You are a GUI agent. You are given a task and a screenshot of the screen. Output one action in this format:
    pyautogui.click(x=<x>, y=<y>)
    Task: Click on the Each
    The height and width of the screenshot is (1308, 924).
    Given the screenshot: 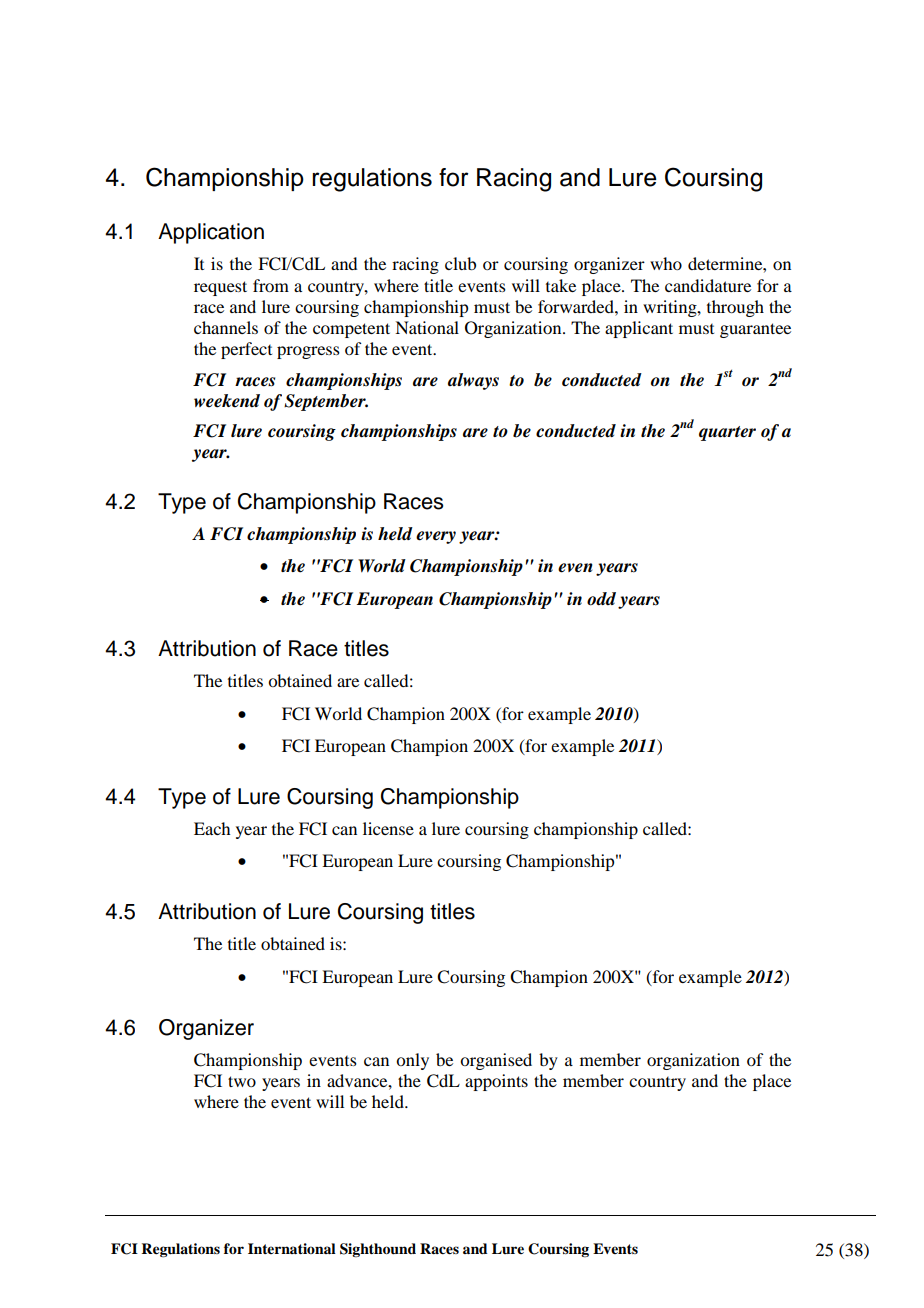 What is the action you would take?
    pyautogui.click(x=212, y=828)
